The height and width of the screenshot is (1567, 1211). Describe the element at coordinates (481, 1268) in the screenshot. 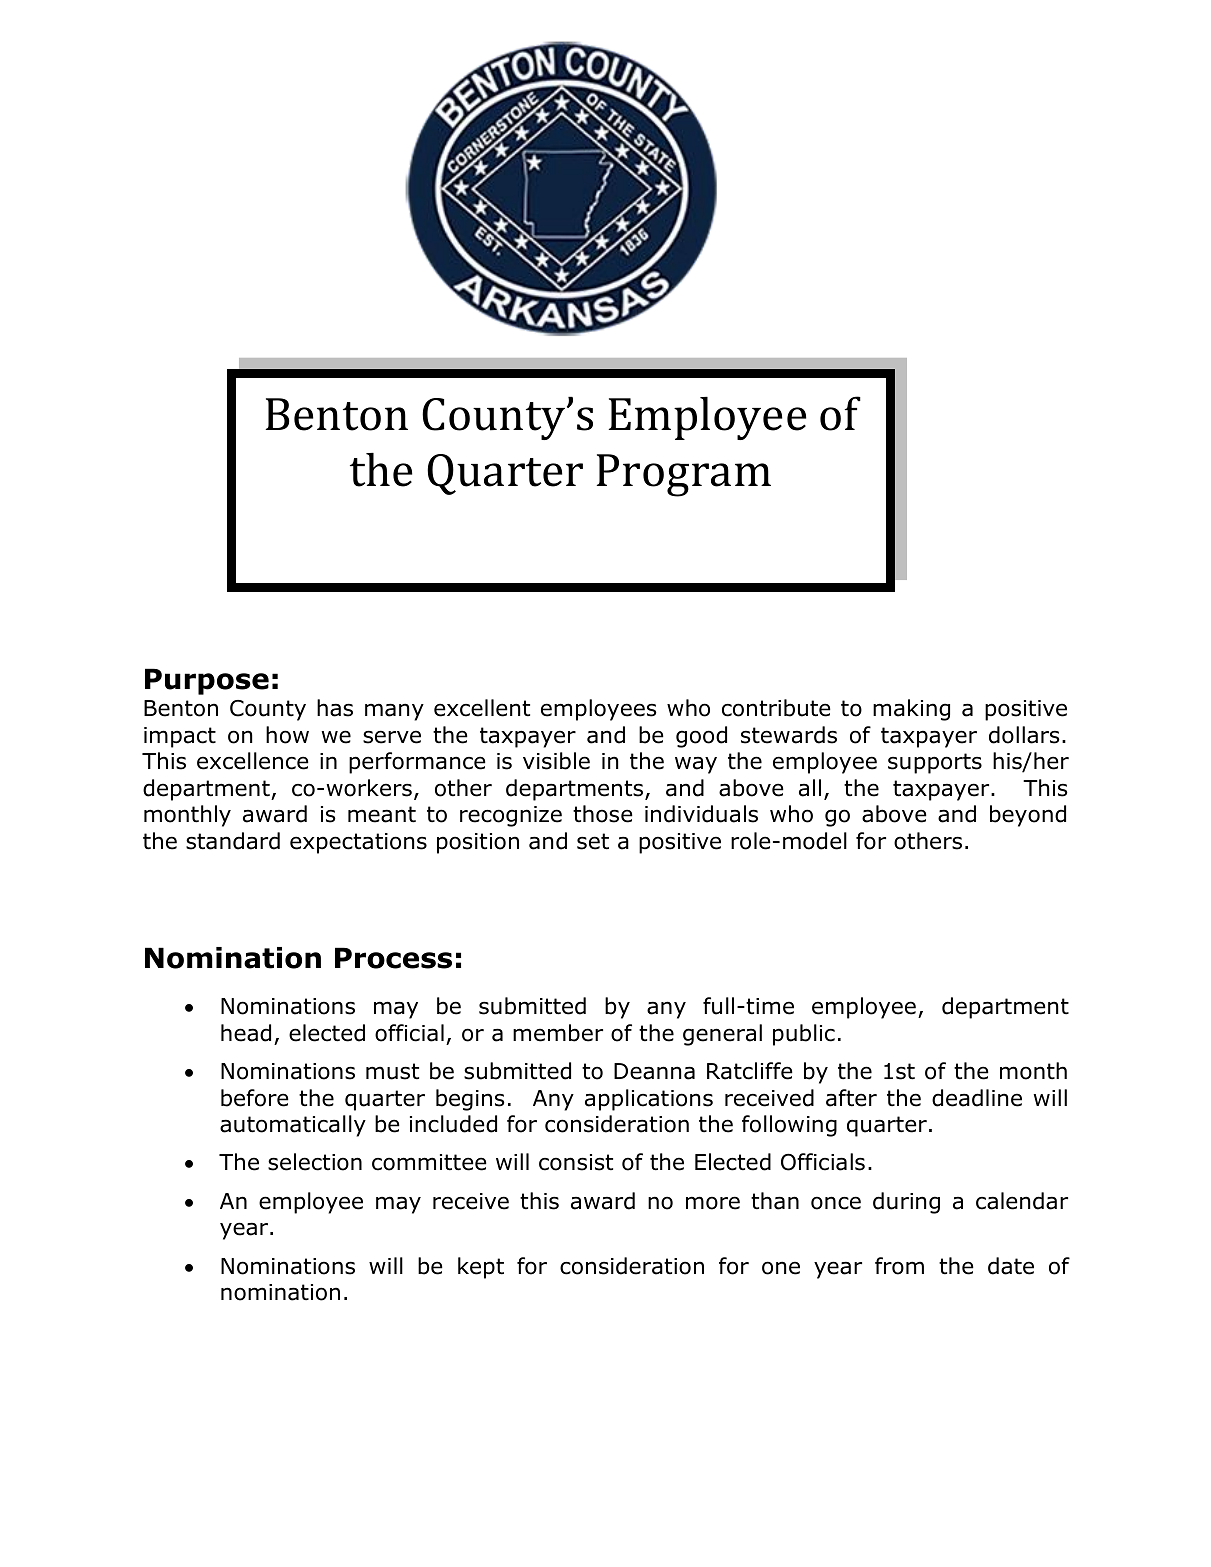

I see `kept` at that location.
